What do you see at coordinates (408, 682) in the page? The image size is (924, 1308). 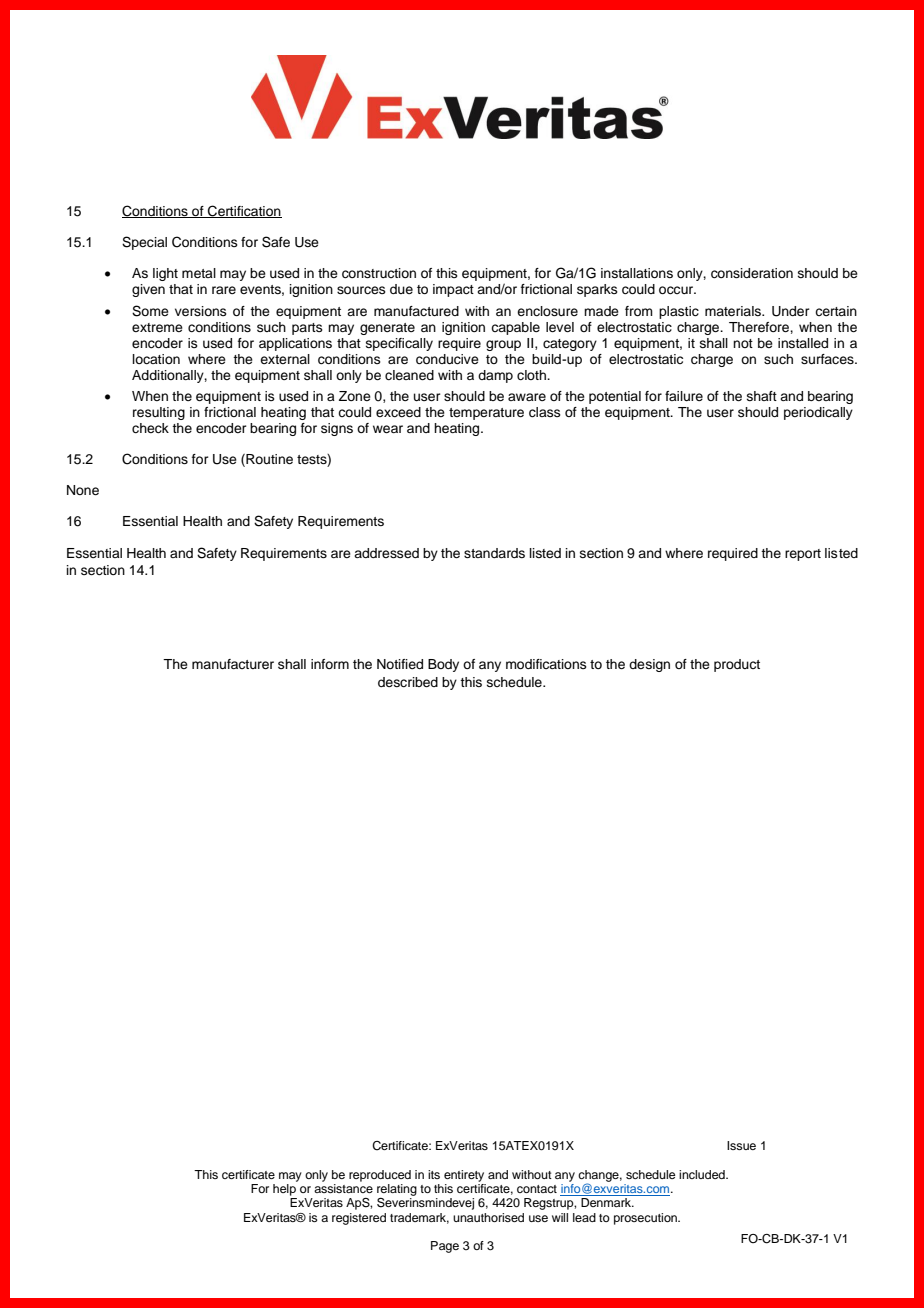 I see `described` at bounding box center [408, 682].
